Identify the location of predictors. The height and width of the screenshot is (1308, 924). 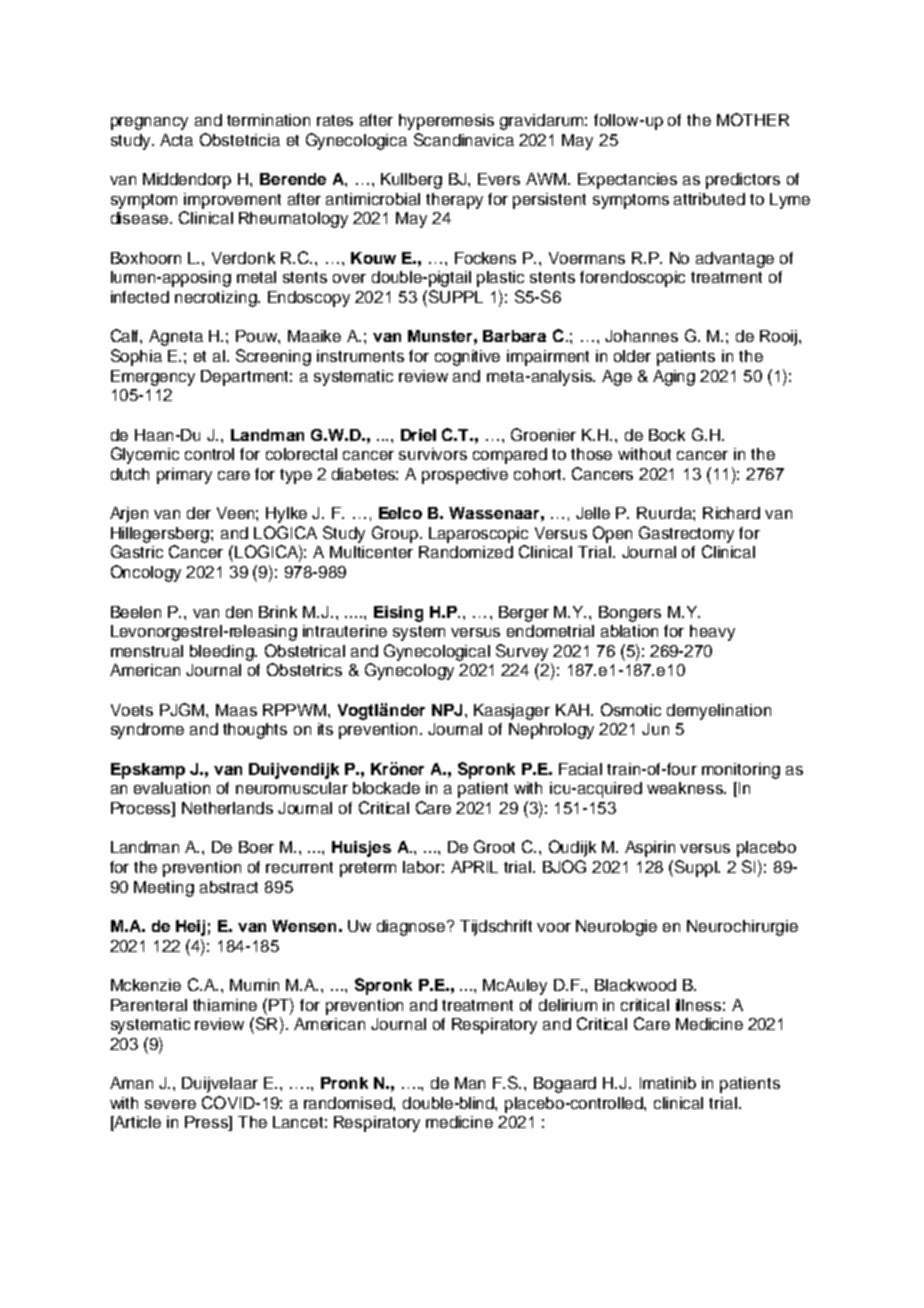
(743, 181).
